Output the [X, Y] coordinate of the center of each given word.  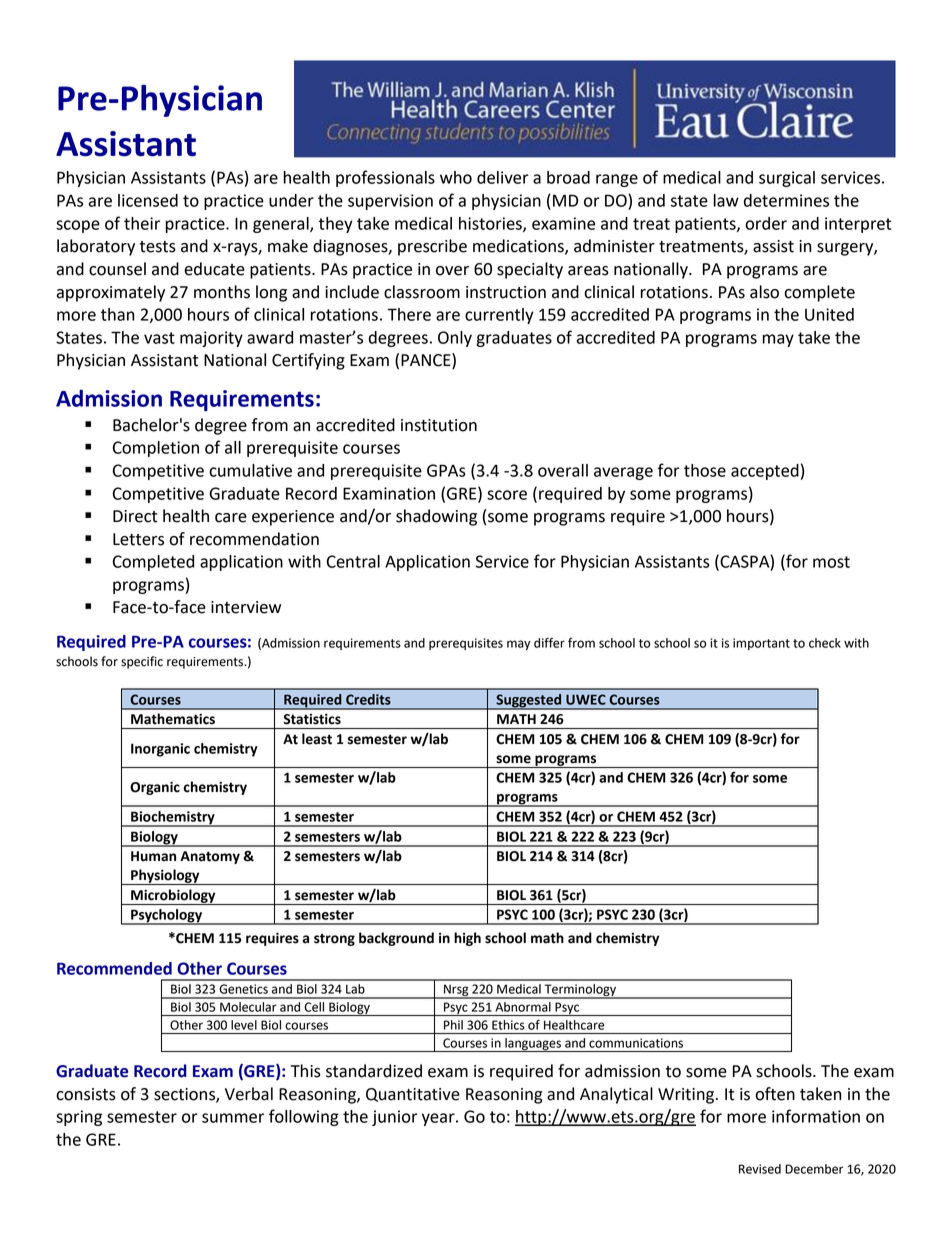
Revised [760, 1169]
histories [491, 224]
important [761, 644]
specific [142, 662]
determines [786, 200]
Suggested [529, 702]
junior [395, 1118]
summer [233, 1118]
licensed [148, 200]
